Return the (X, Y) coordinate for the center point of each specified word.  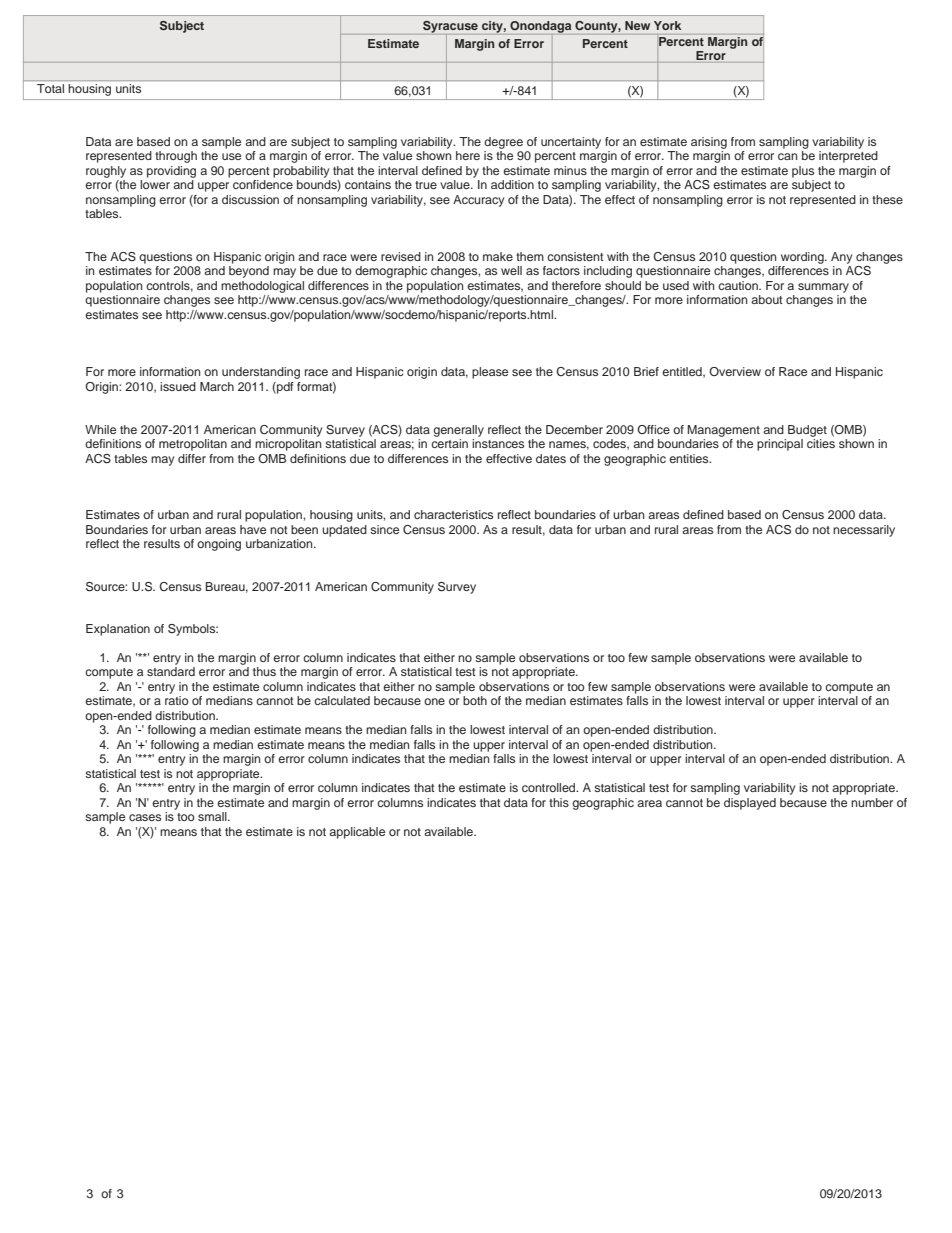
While (100, 429)
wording (803, 258)
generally (458, 431)
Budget (807, 431)
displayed (750, 804)
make (498, 256)
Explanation (118, 630)
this (559, 802)
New (637, 25)
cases (145, 817)
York (667, 25)
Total (50, 88)
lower (155, 184)
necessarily (864, 531)
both (475, 700)
